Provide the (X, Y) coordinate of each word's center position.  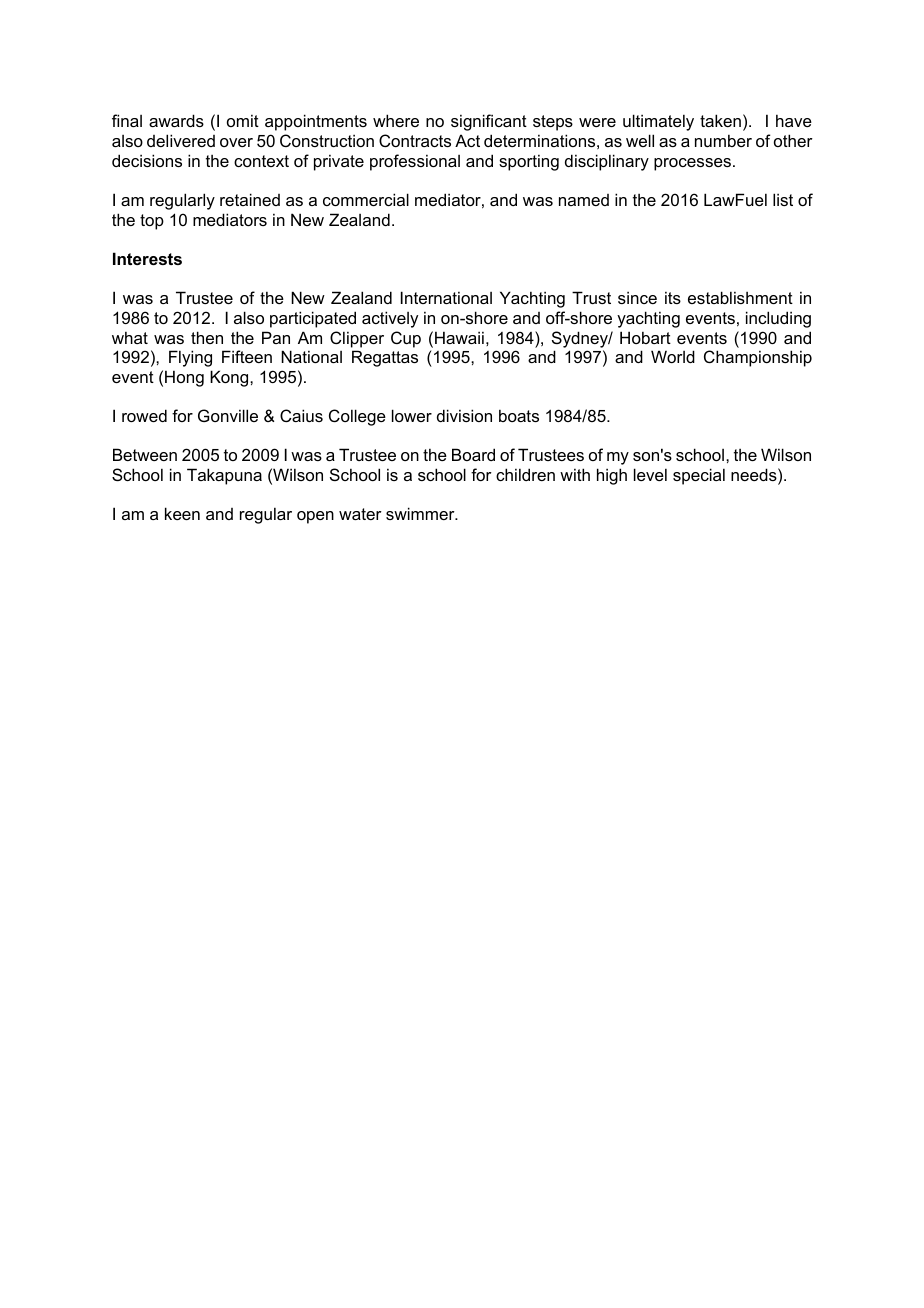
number (723, 140)
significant (489, 122)
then (207, 337)
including (778, 319)
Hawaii (459, 337)
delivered (181, 140)
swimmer (421, 513)
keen (182, 513)
